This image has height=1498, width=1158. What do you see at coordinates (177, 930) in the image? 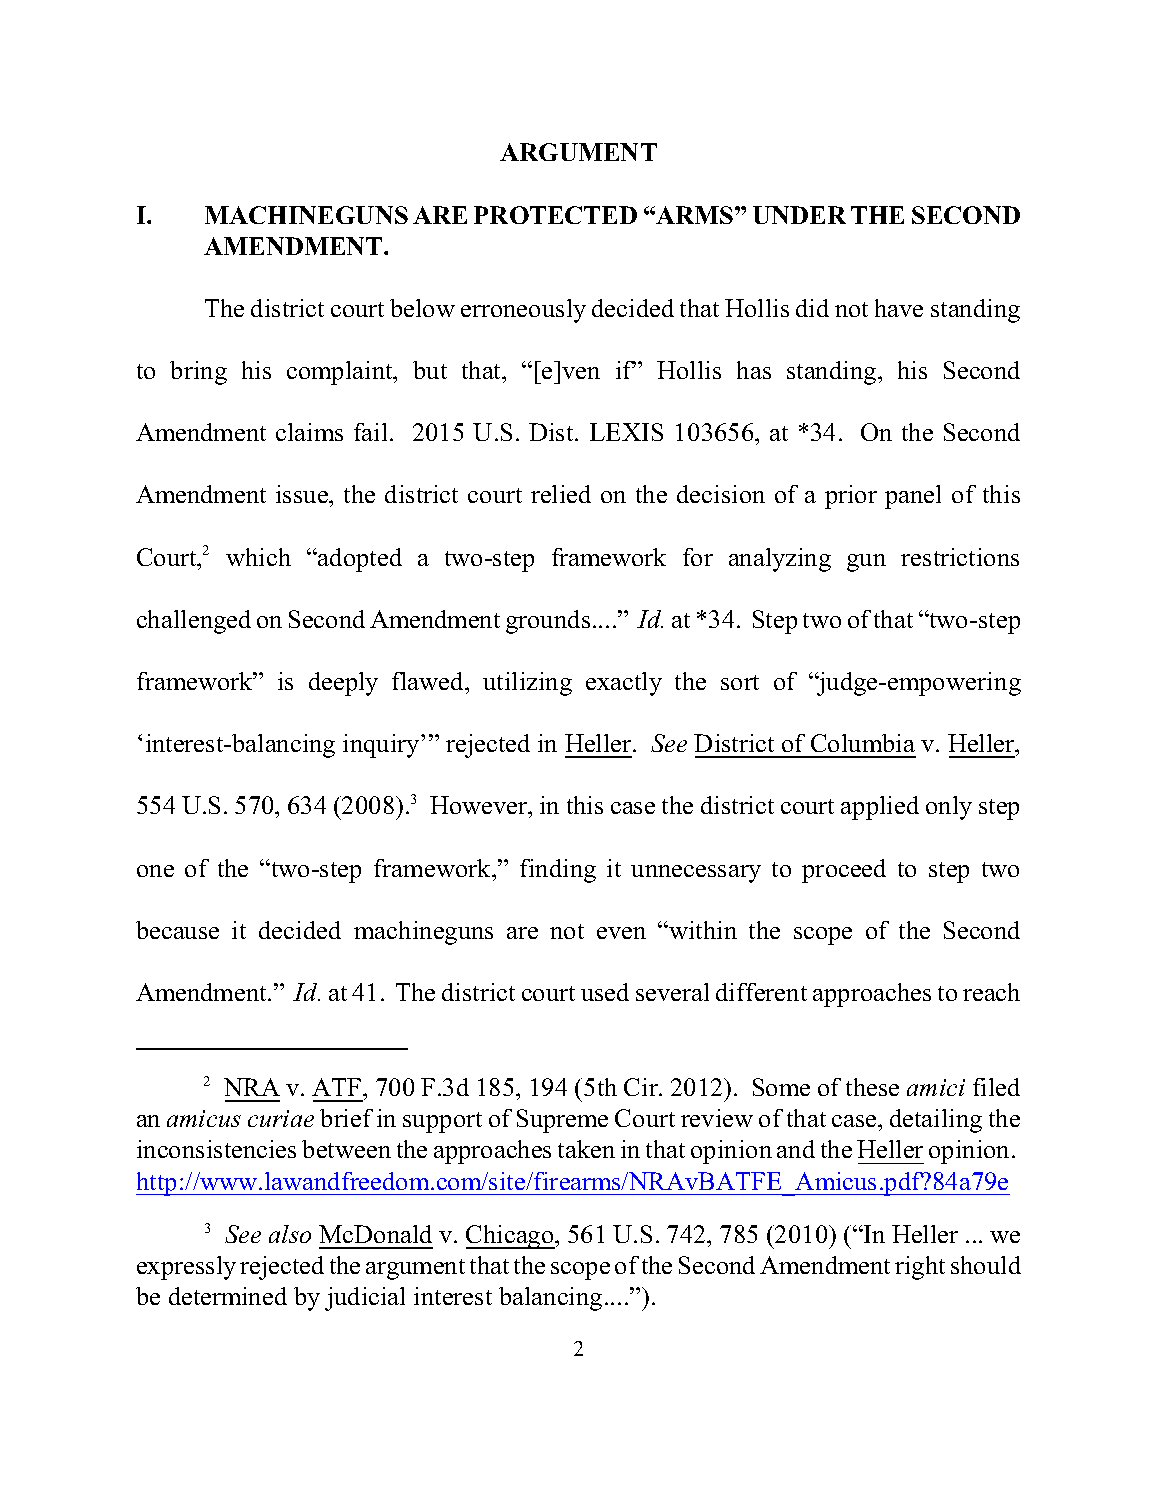
I see `because` at bounding box center [177, 930].
